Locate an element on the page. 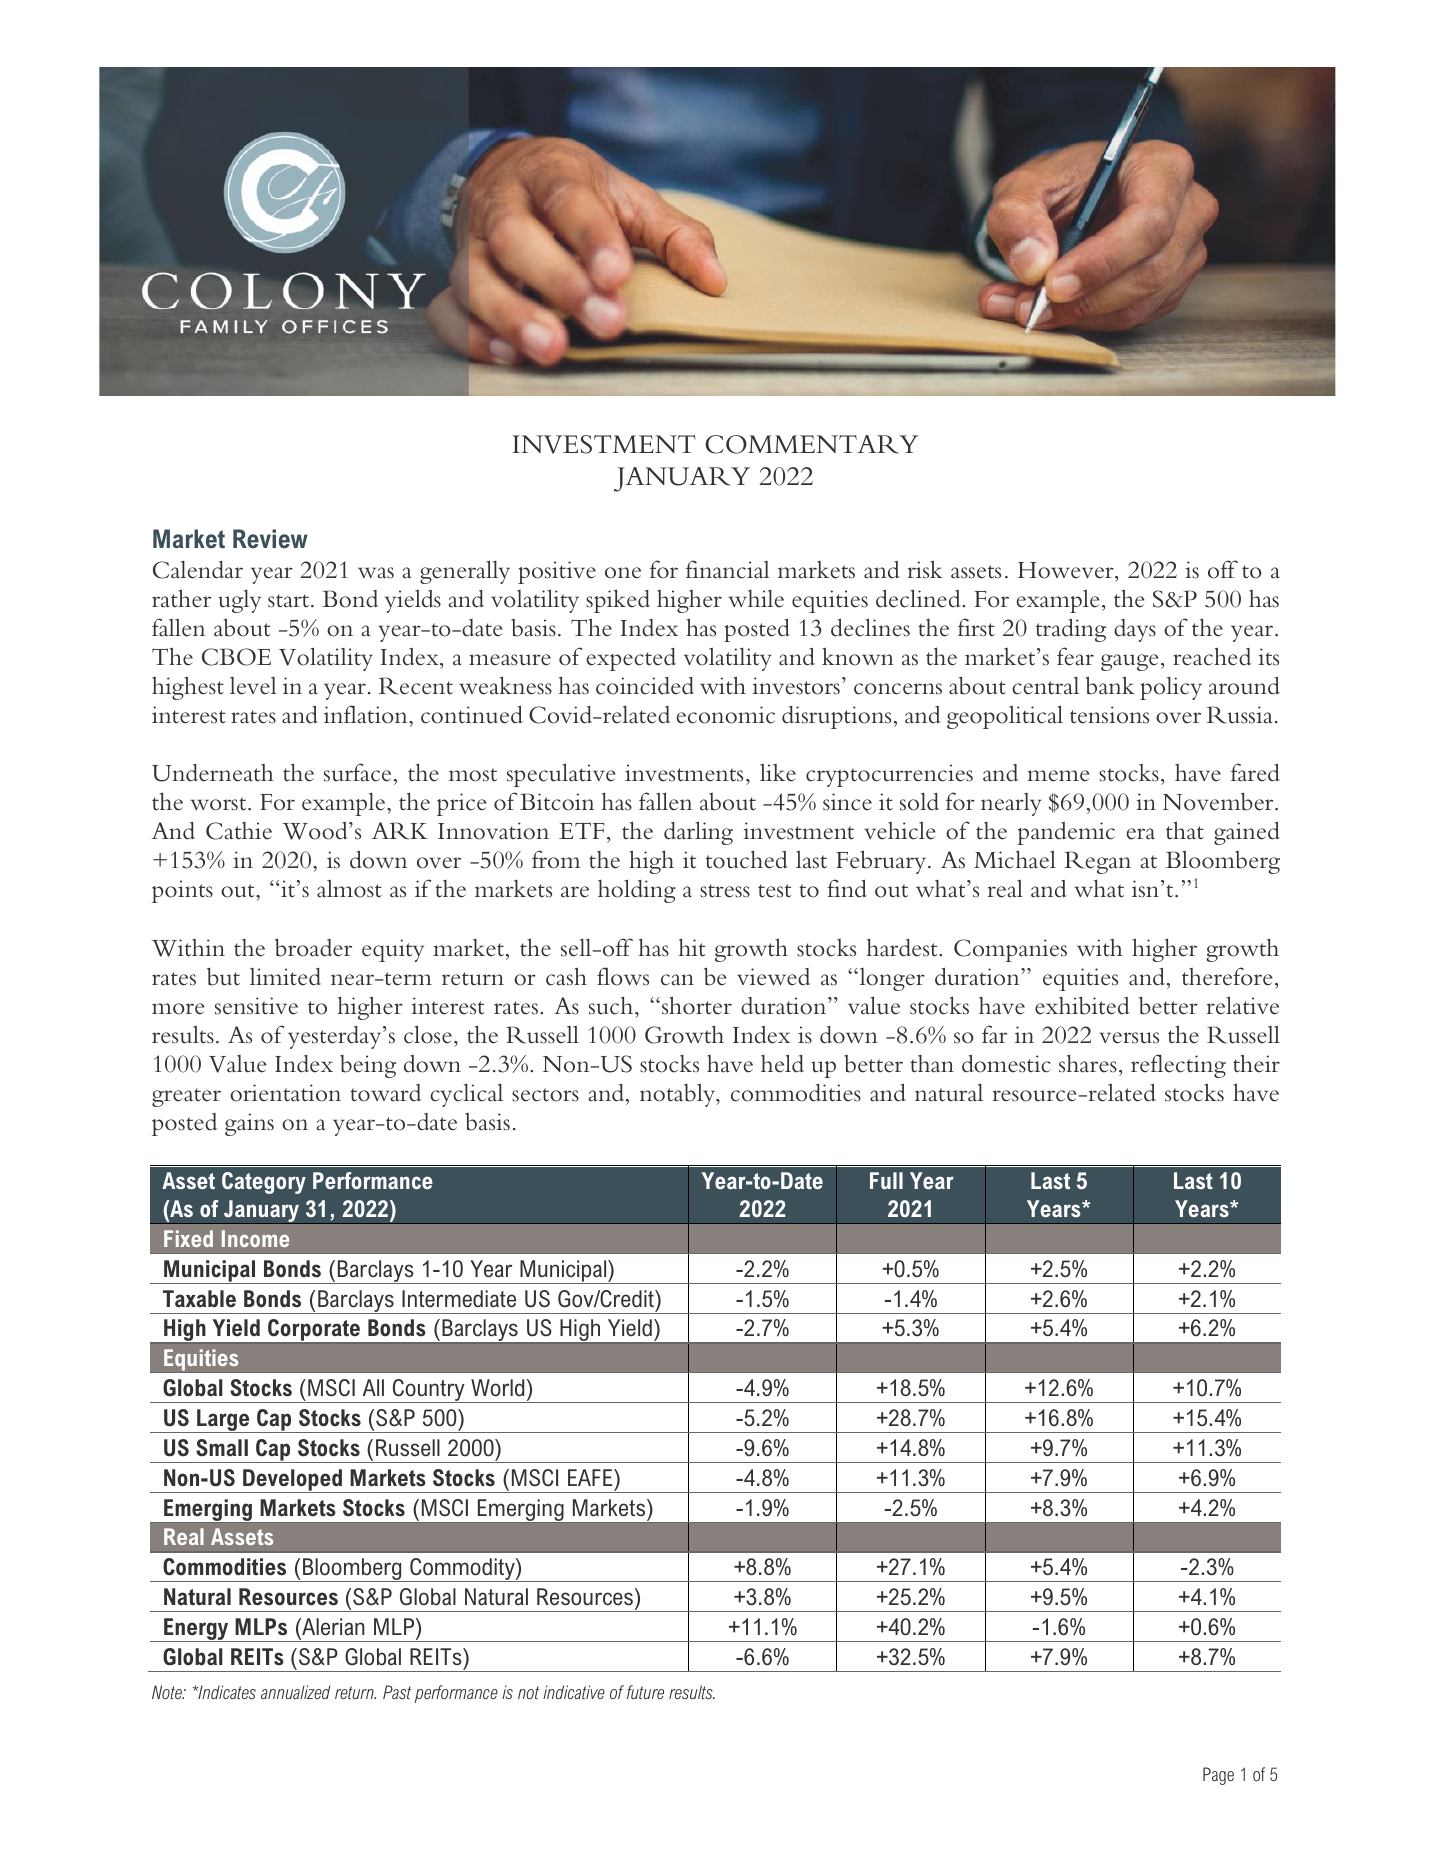 This document has width=1431, height=1853. can is located at coordinates (677, 980).
